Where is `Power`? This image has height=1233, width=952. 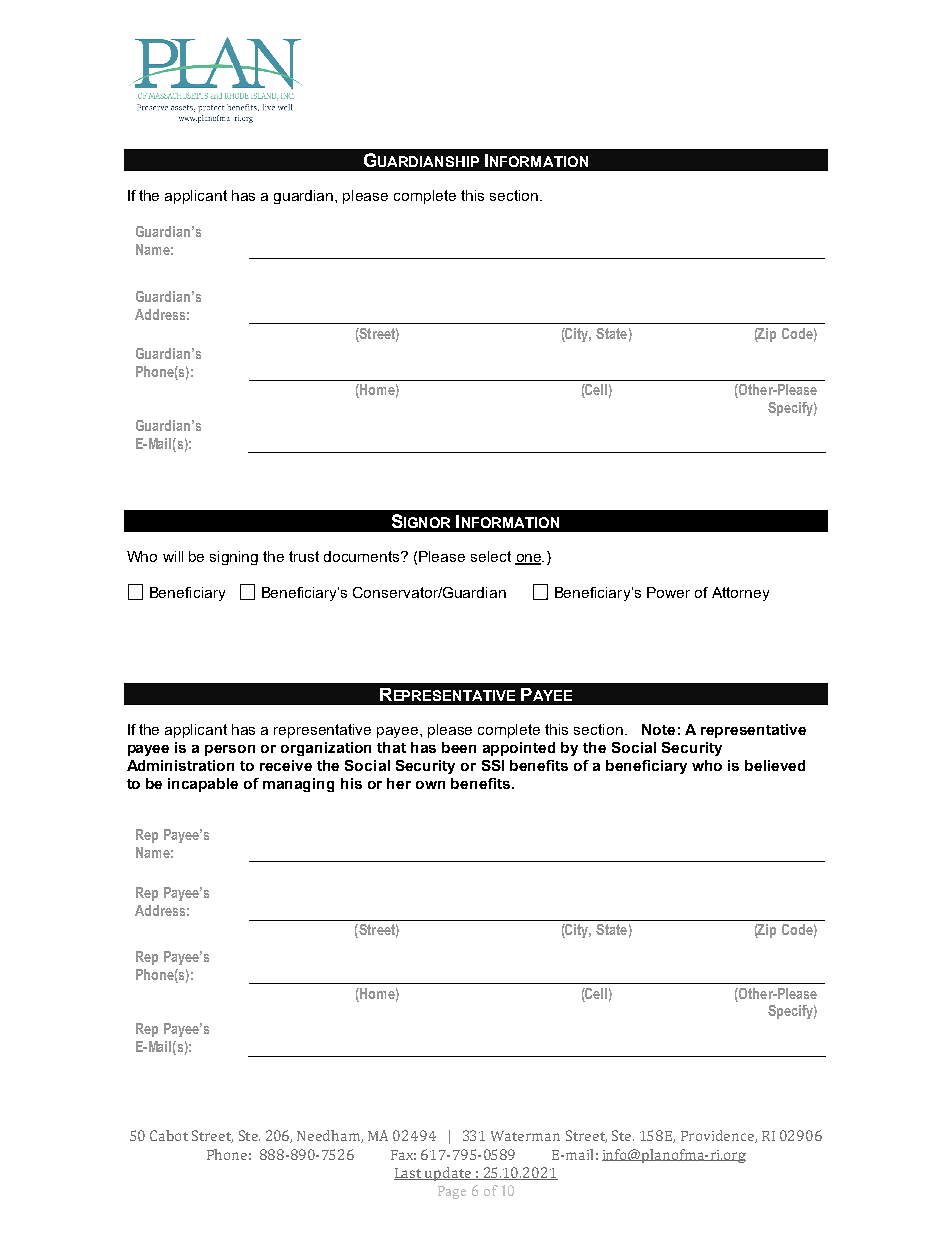 Power is located at coordinates (668, 592).
